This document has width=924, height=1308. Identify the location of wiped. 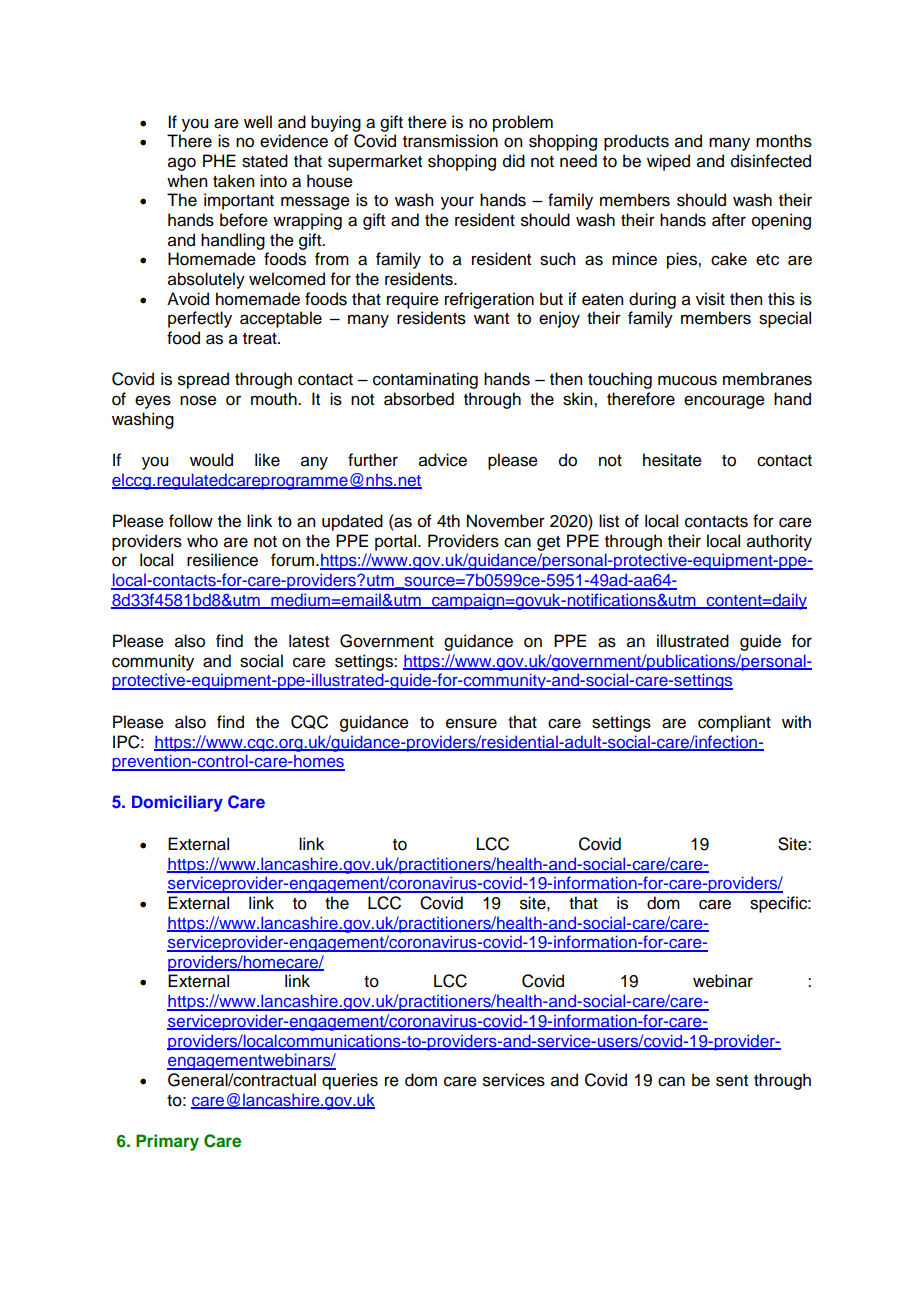
(668, 162).
